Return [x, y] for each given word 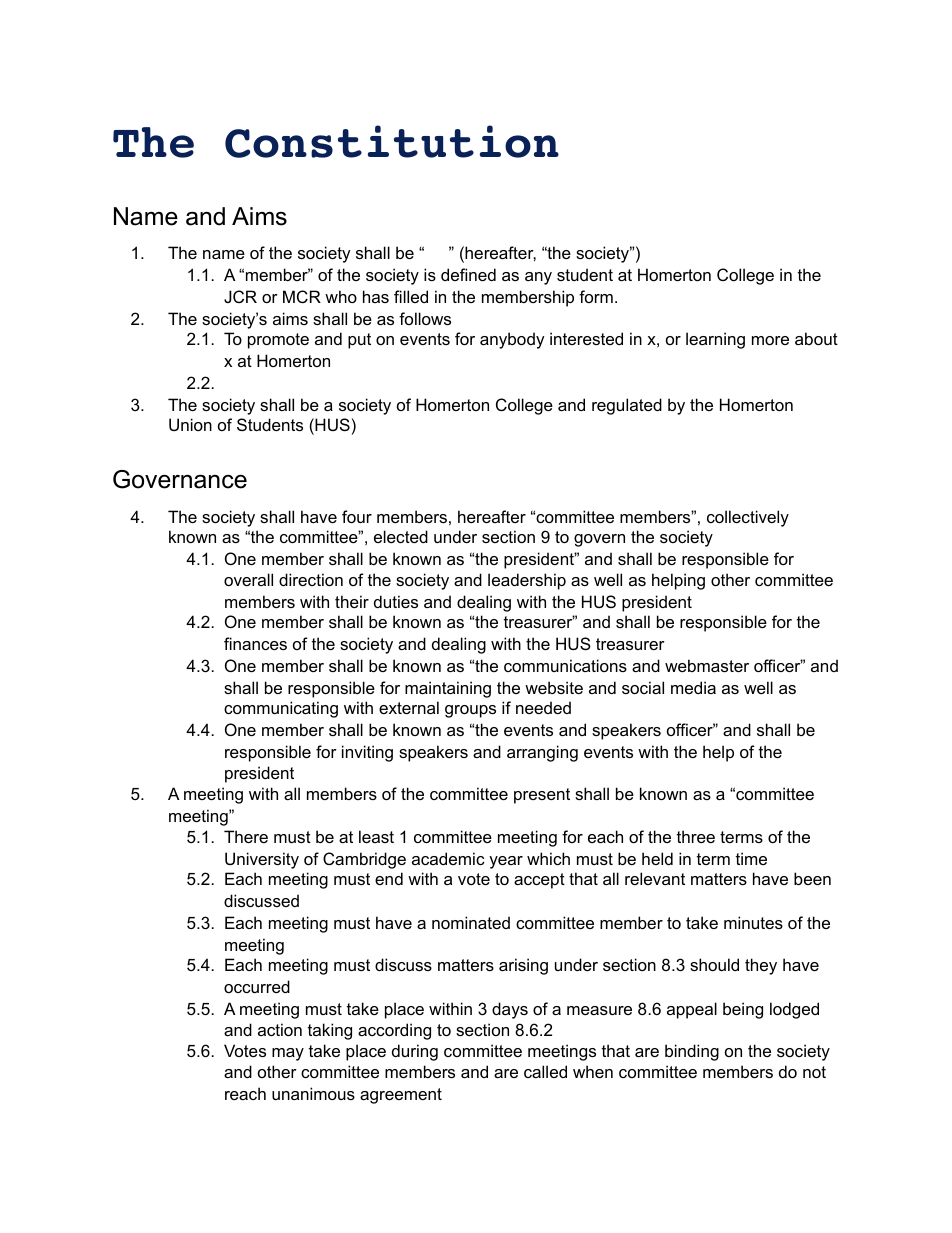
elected [401, 536]
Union [190, 424]
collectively [748, 518]
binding [692, 1052]
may [288, 1054]
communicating [281, 709]
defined [468, 274]
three [696, 836]
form [596, 296]
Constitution [392, 141]
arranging [542, 753]
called [545, 1071]
